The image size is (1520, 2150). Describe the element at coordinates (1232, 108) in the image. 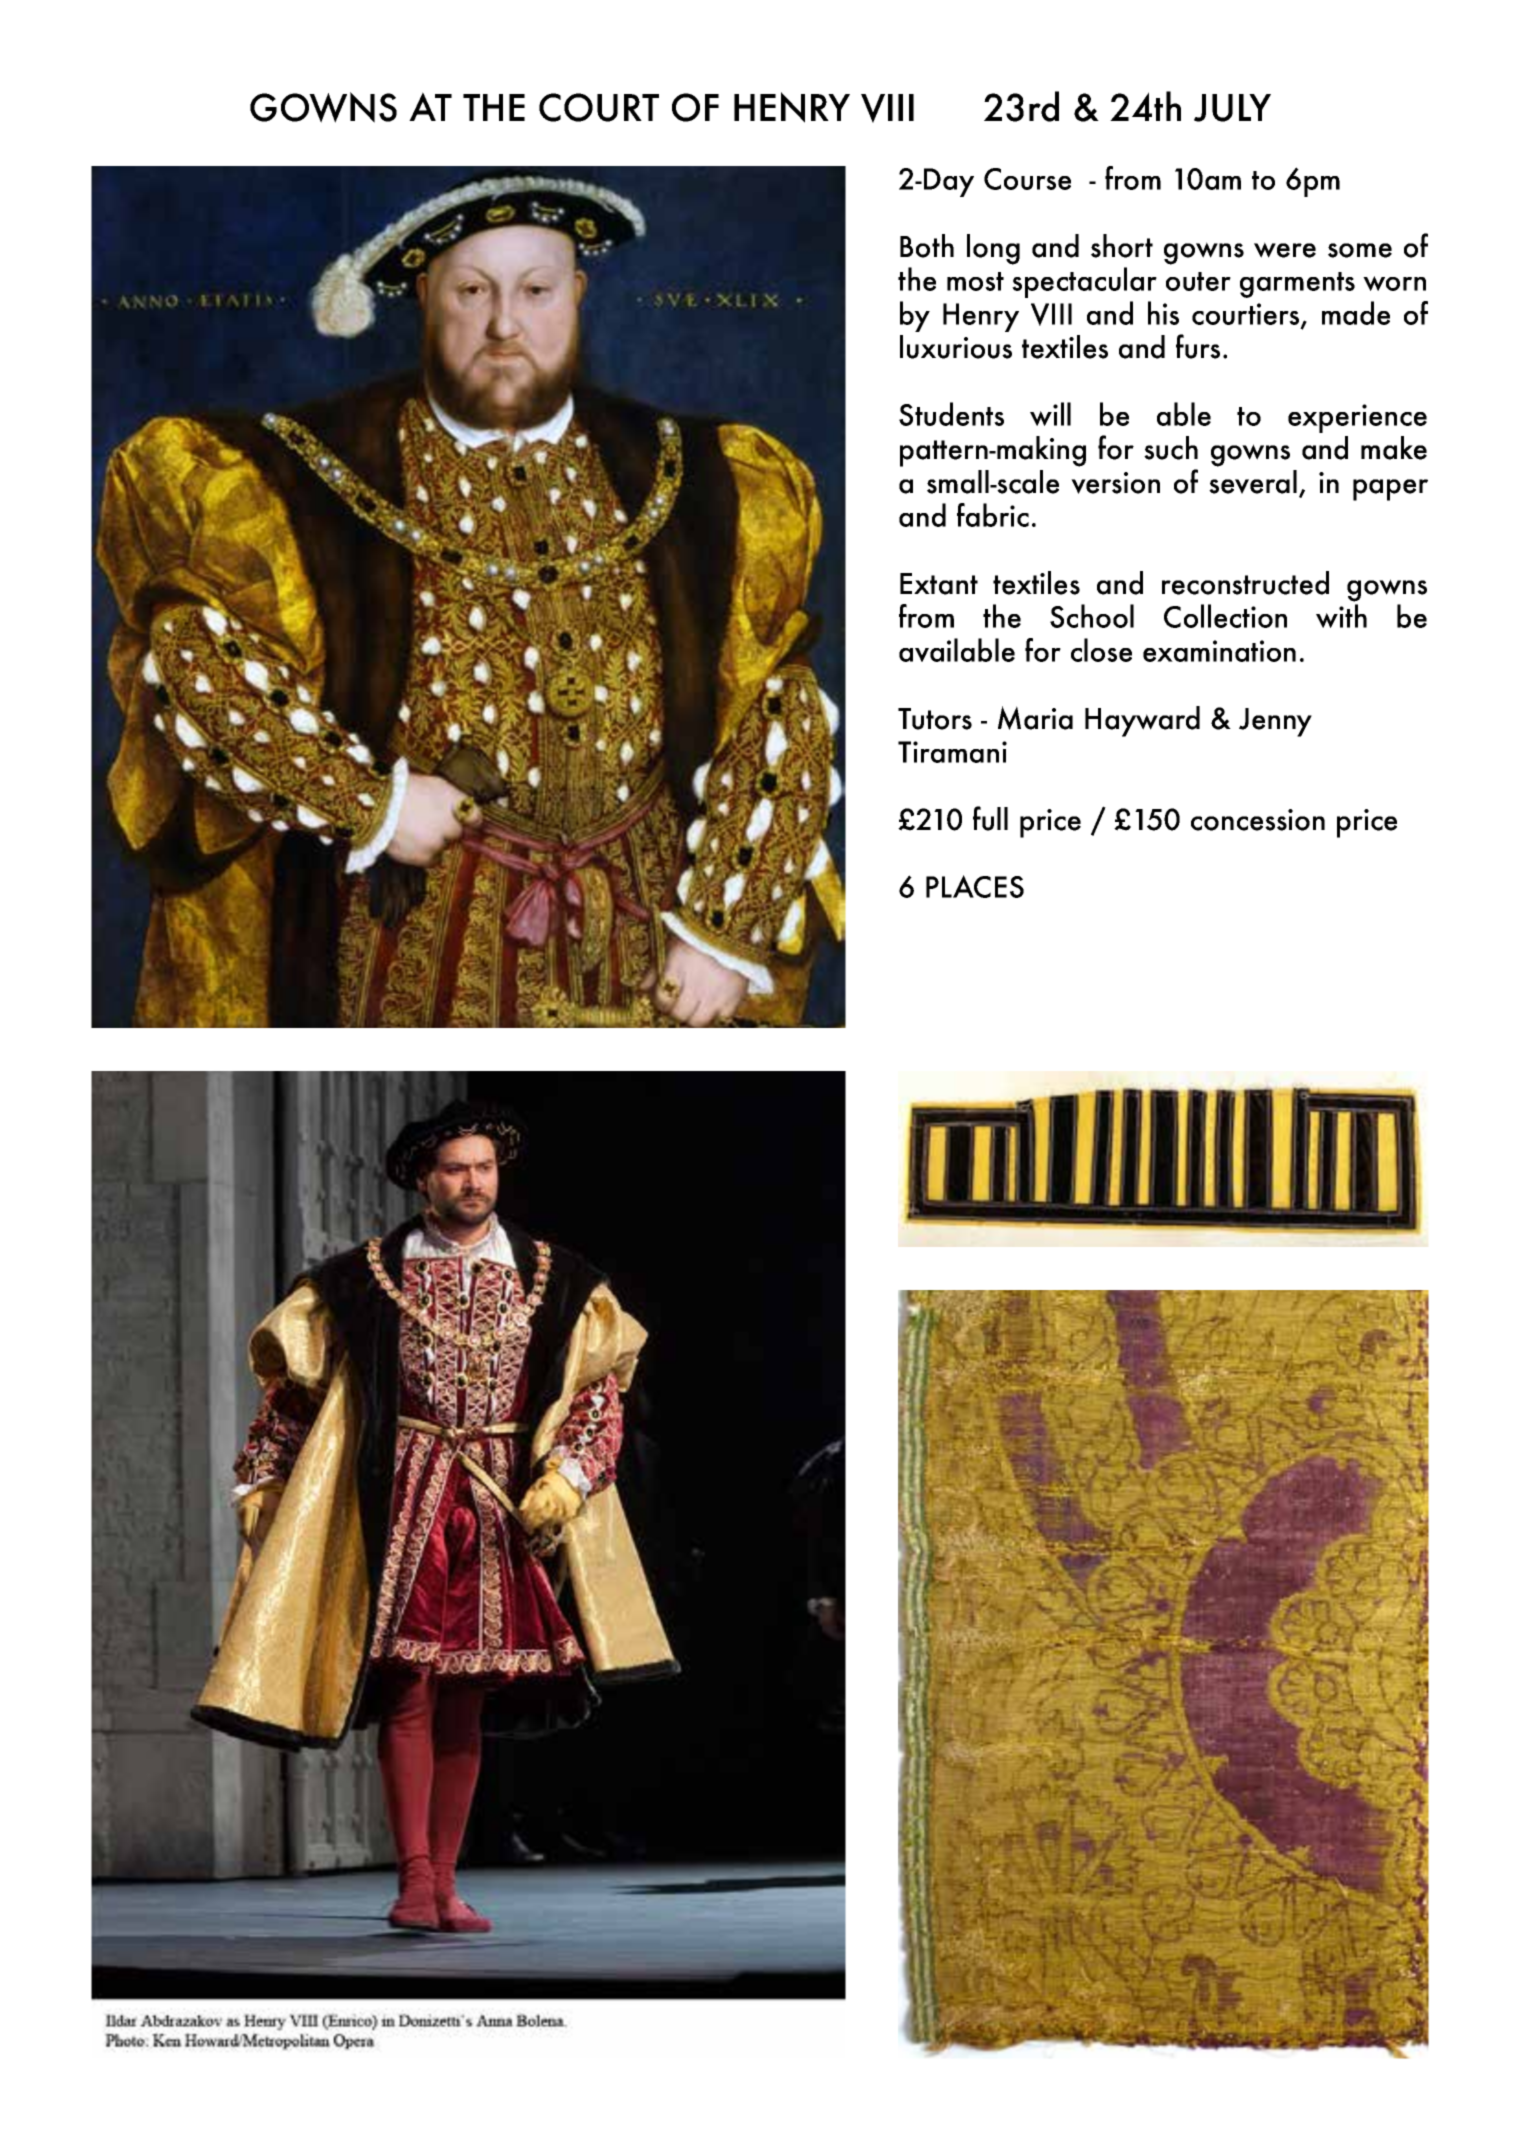

I see `JULY` at that location.
